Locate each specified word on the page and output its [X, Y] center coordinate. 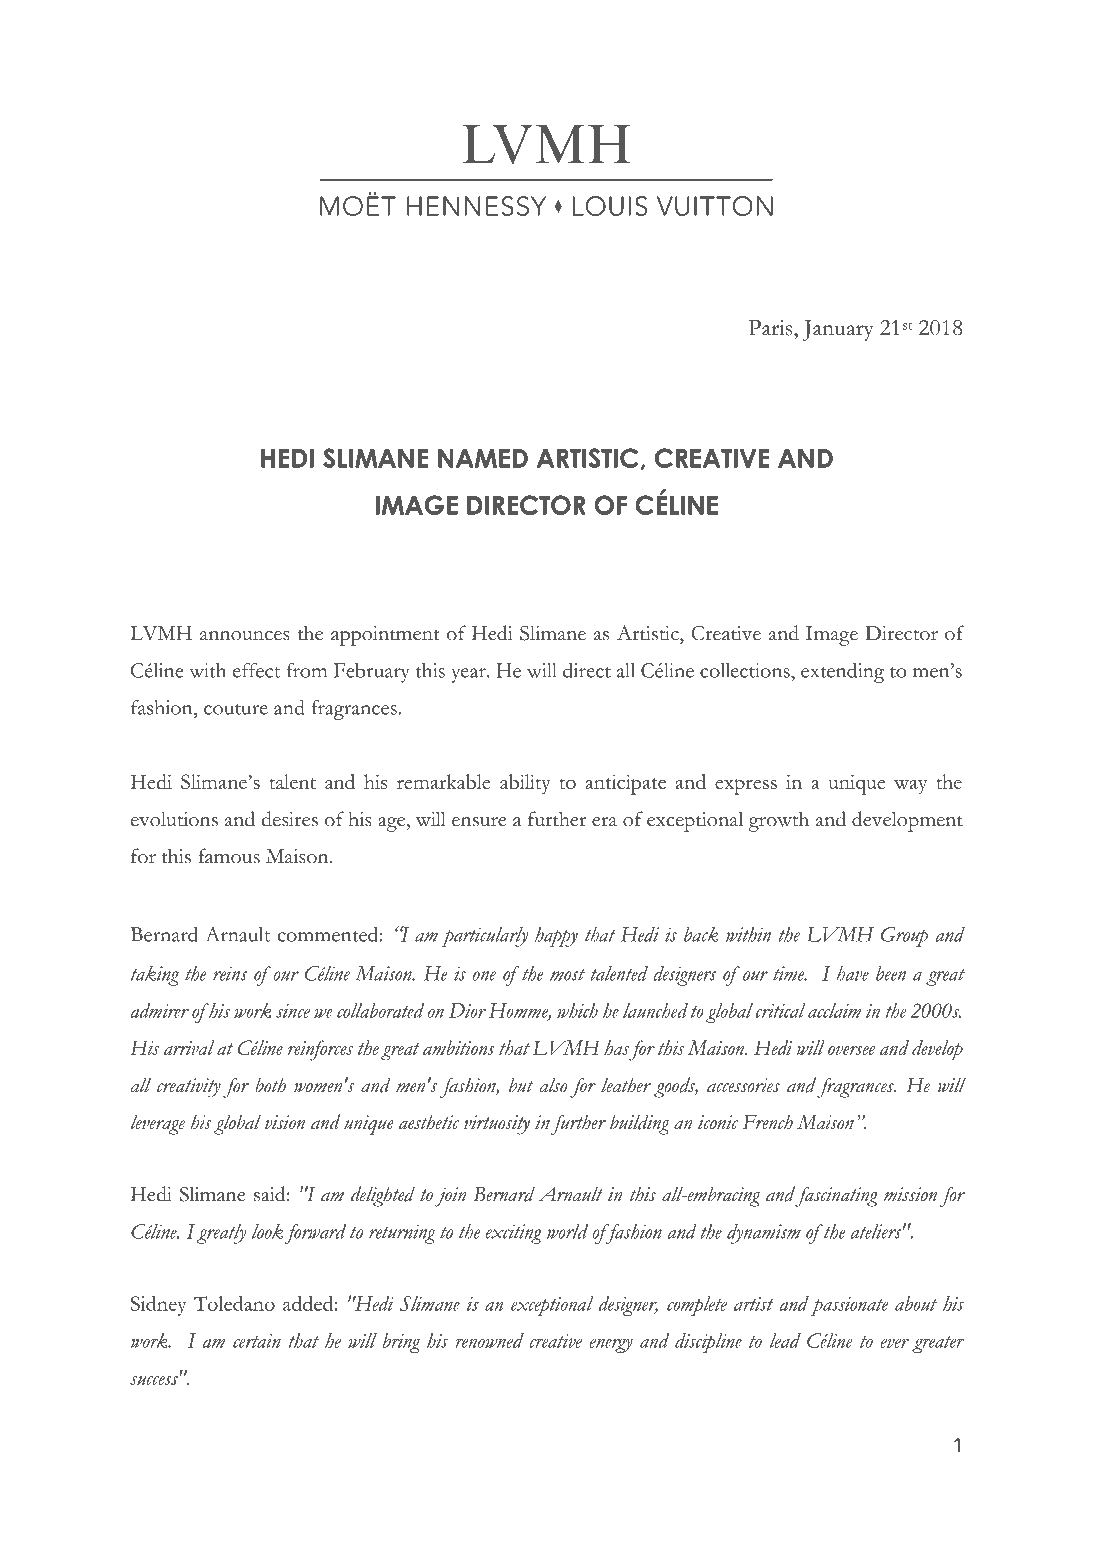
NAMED [483, 458]
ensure [479, 822]
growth [779, 822]
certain [257, 1341]
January [837, 330]
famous [229, 856]
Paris [771, 328]
